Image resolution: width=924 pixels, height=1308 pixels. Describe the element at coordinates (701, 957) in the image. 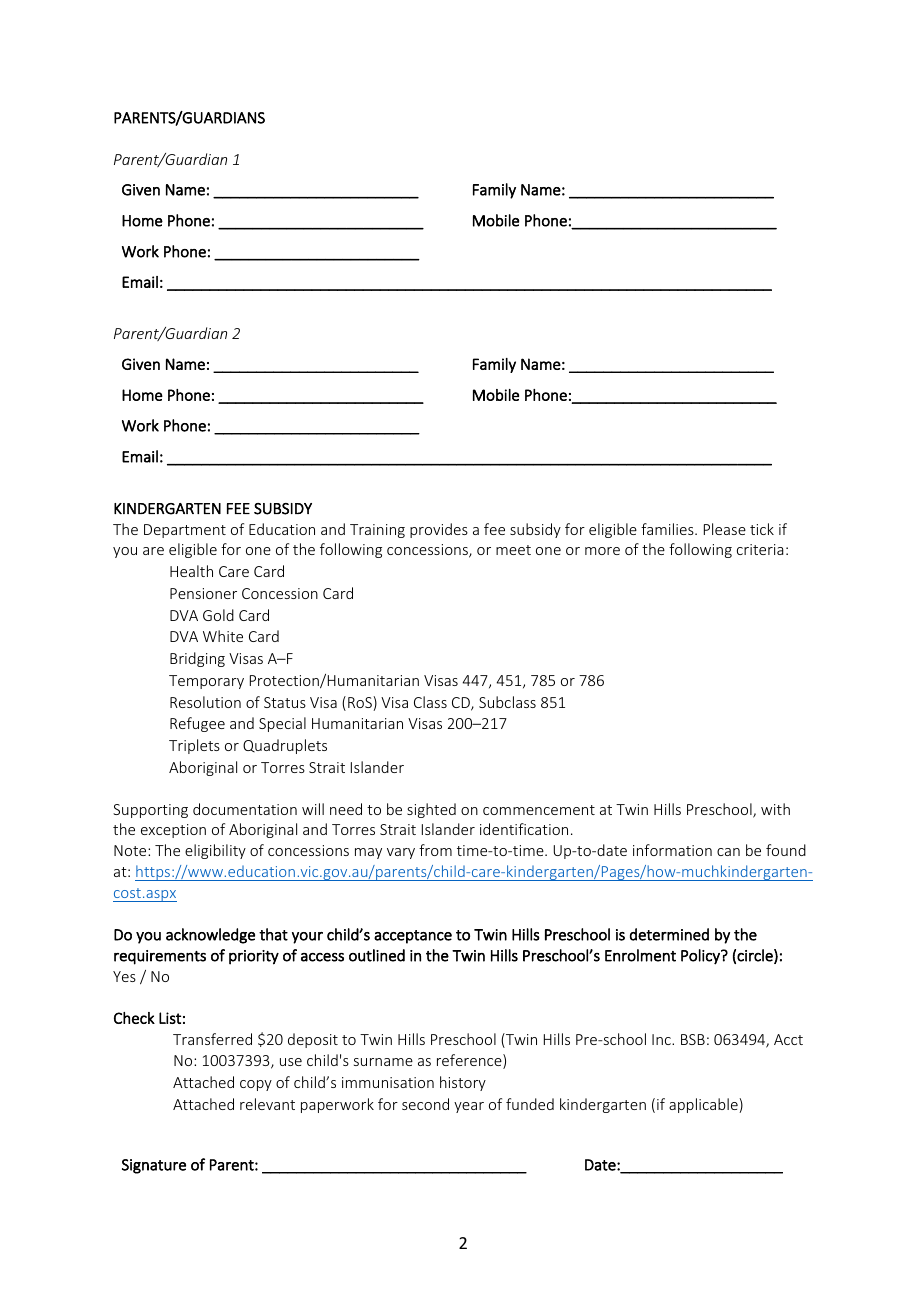

I see `Policy` at that location.
